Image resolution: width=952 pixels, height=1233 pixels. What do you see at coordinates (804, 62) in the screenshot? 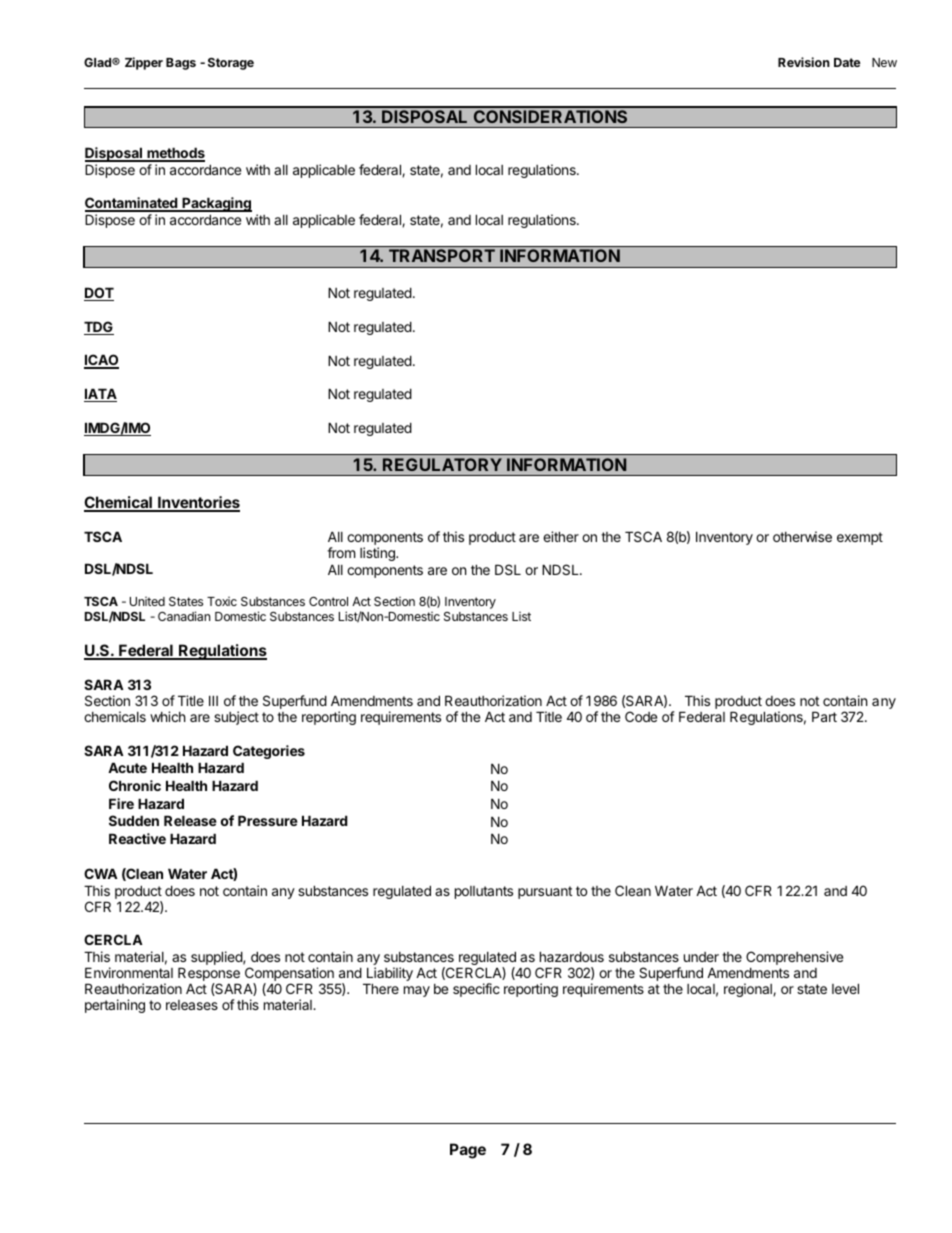
I see `Revision` at bounding box center [804, 62].
